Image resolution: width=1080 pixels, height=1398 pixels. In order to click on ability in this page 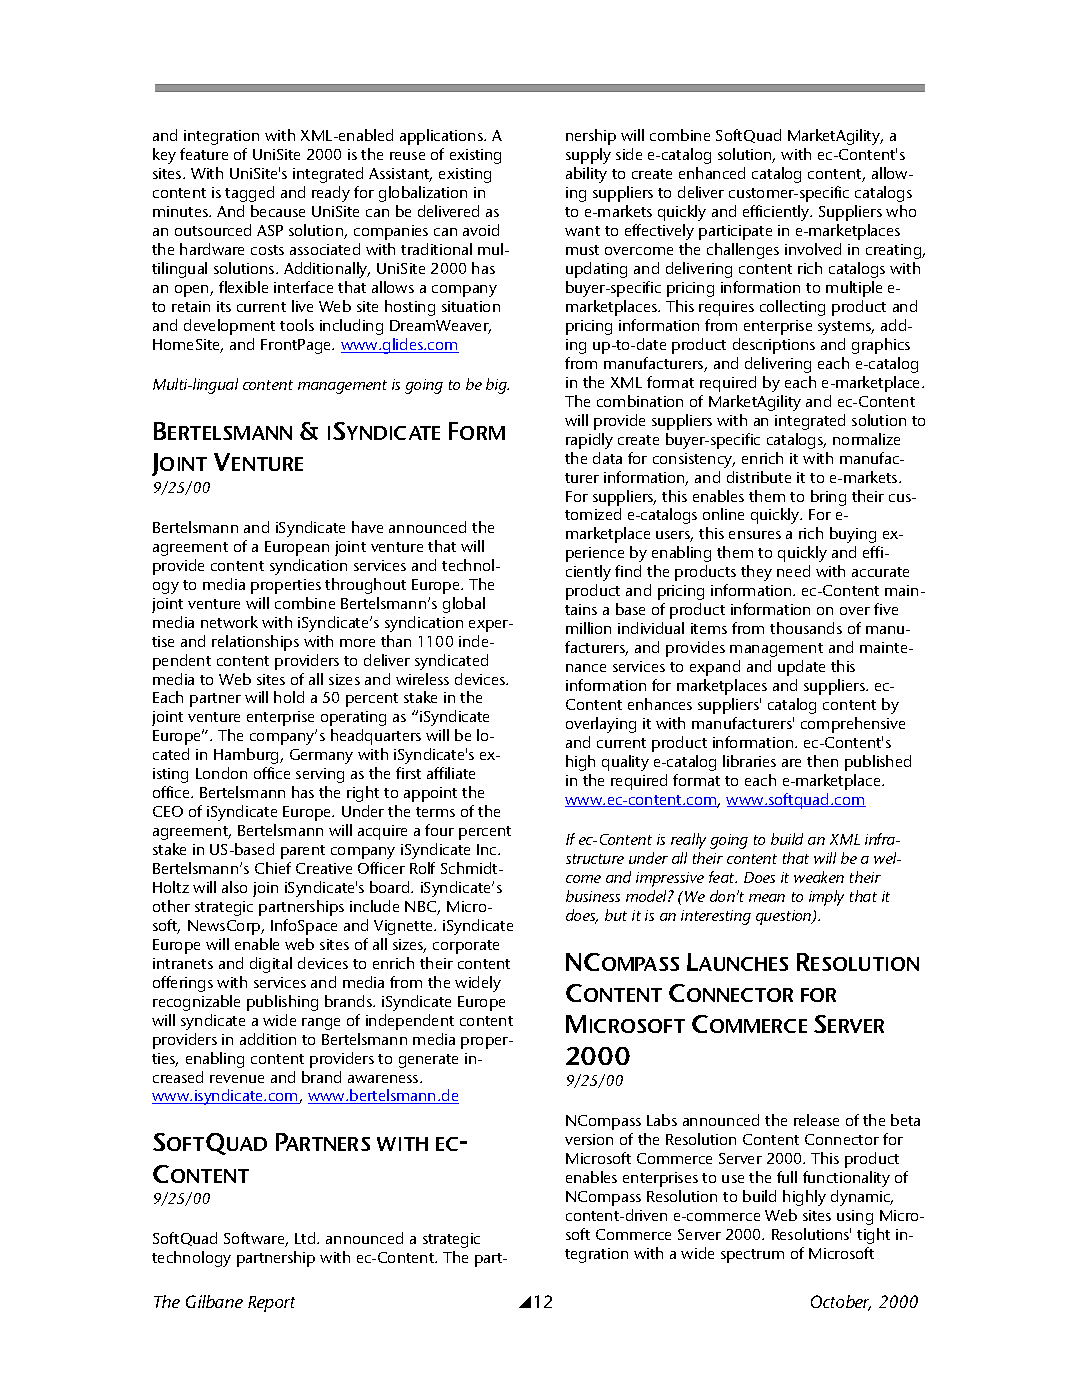, I will do `click(586, 175)`.
